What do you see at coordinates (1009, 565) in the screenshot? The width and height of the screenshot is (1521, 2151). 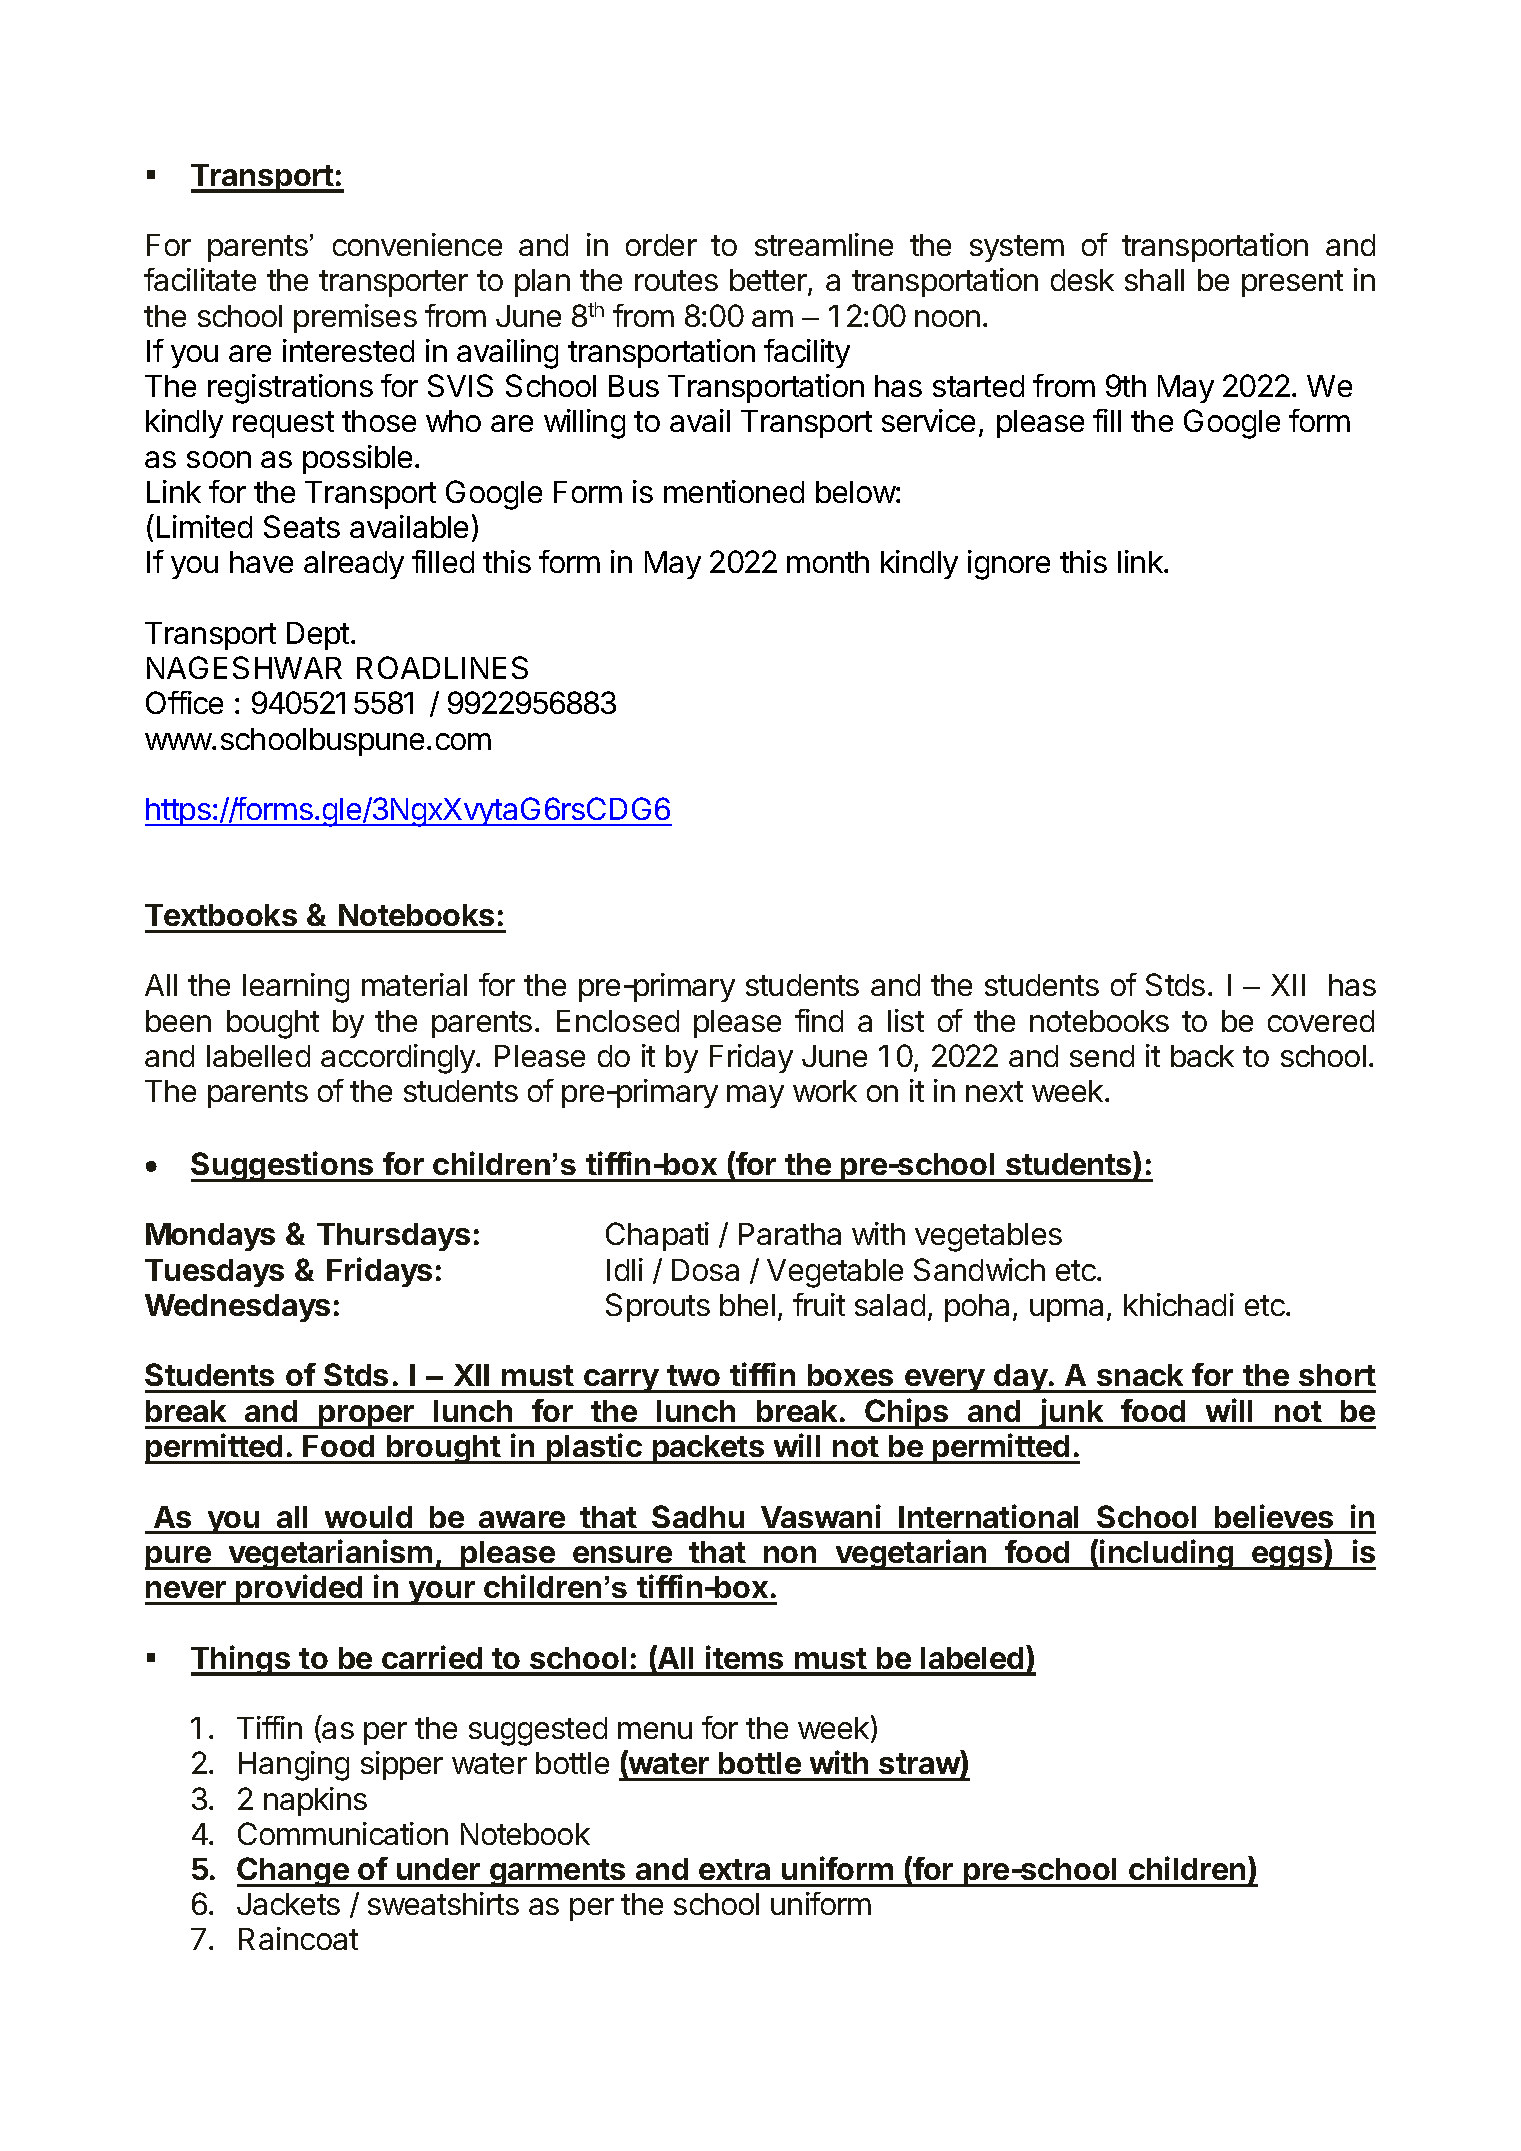 I see `ignore` at bounding box center [1009, 565].
